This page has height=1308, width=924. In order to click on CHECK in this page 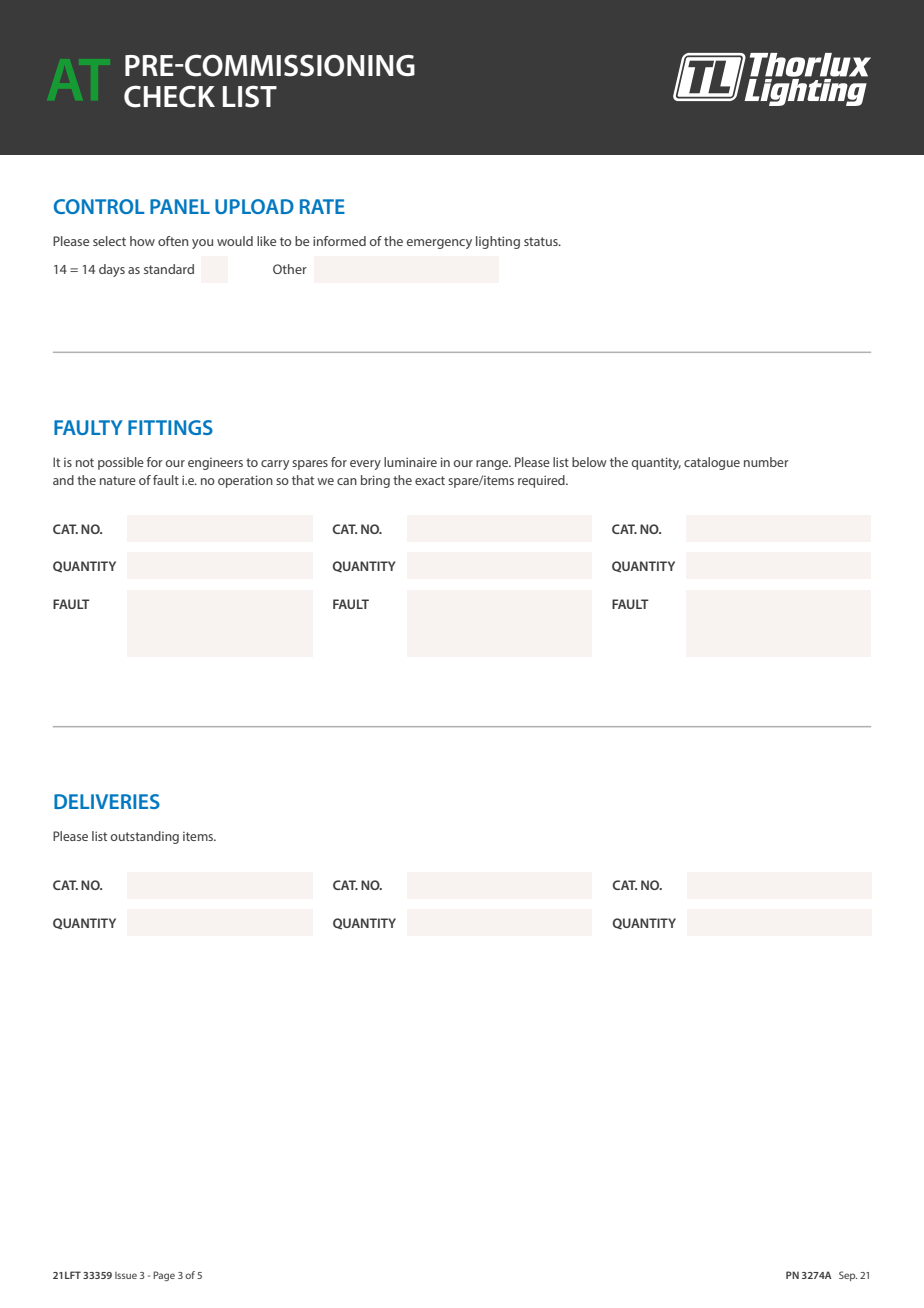, I will do `click(169, 96)`.
